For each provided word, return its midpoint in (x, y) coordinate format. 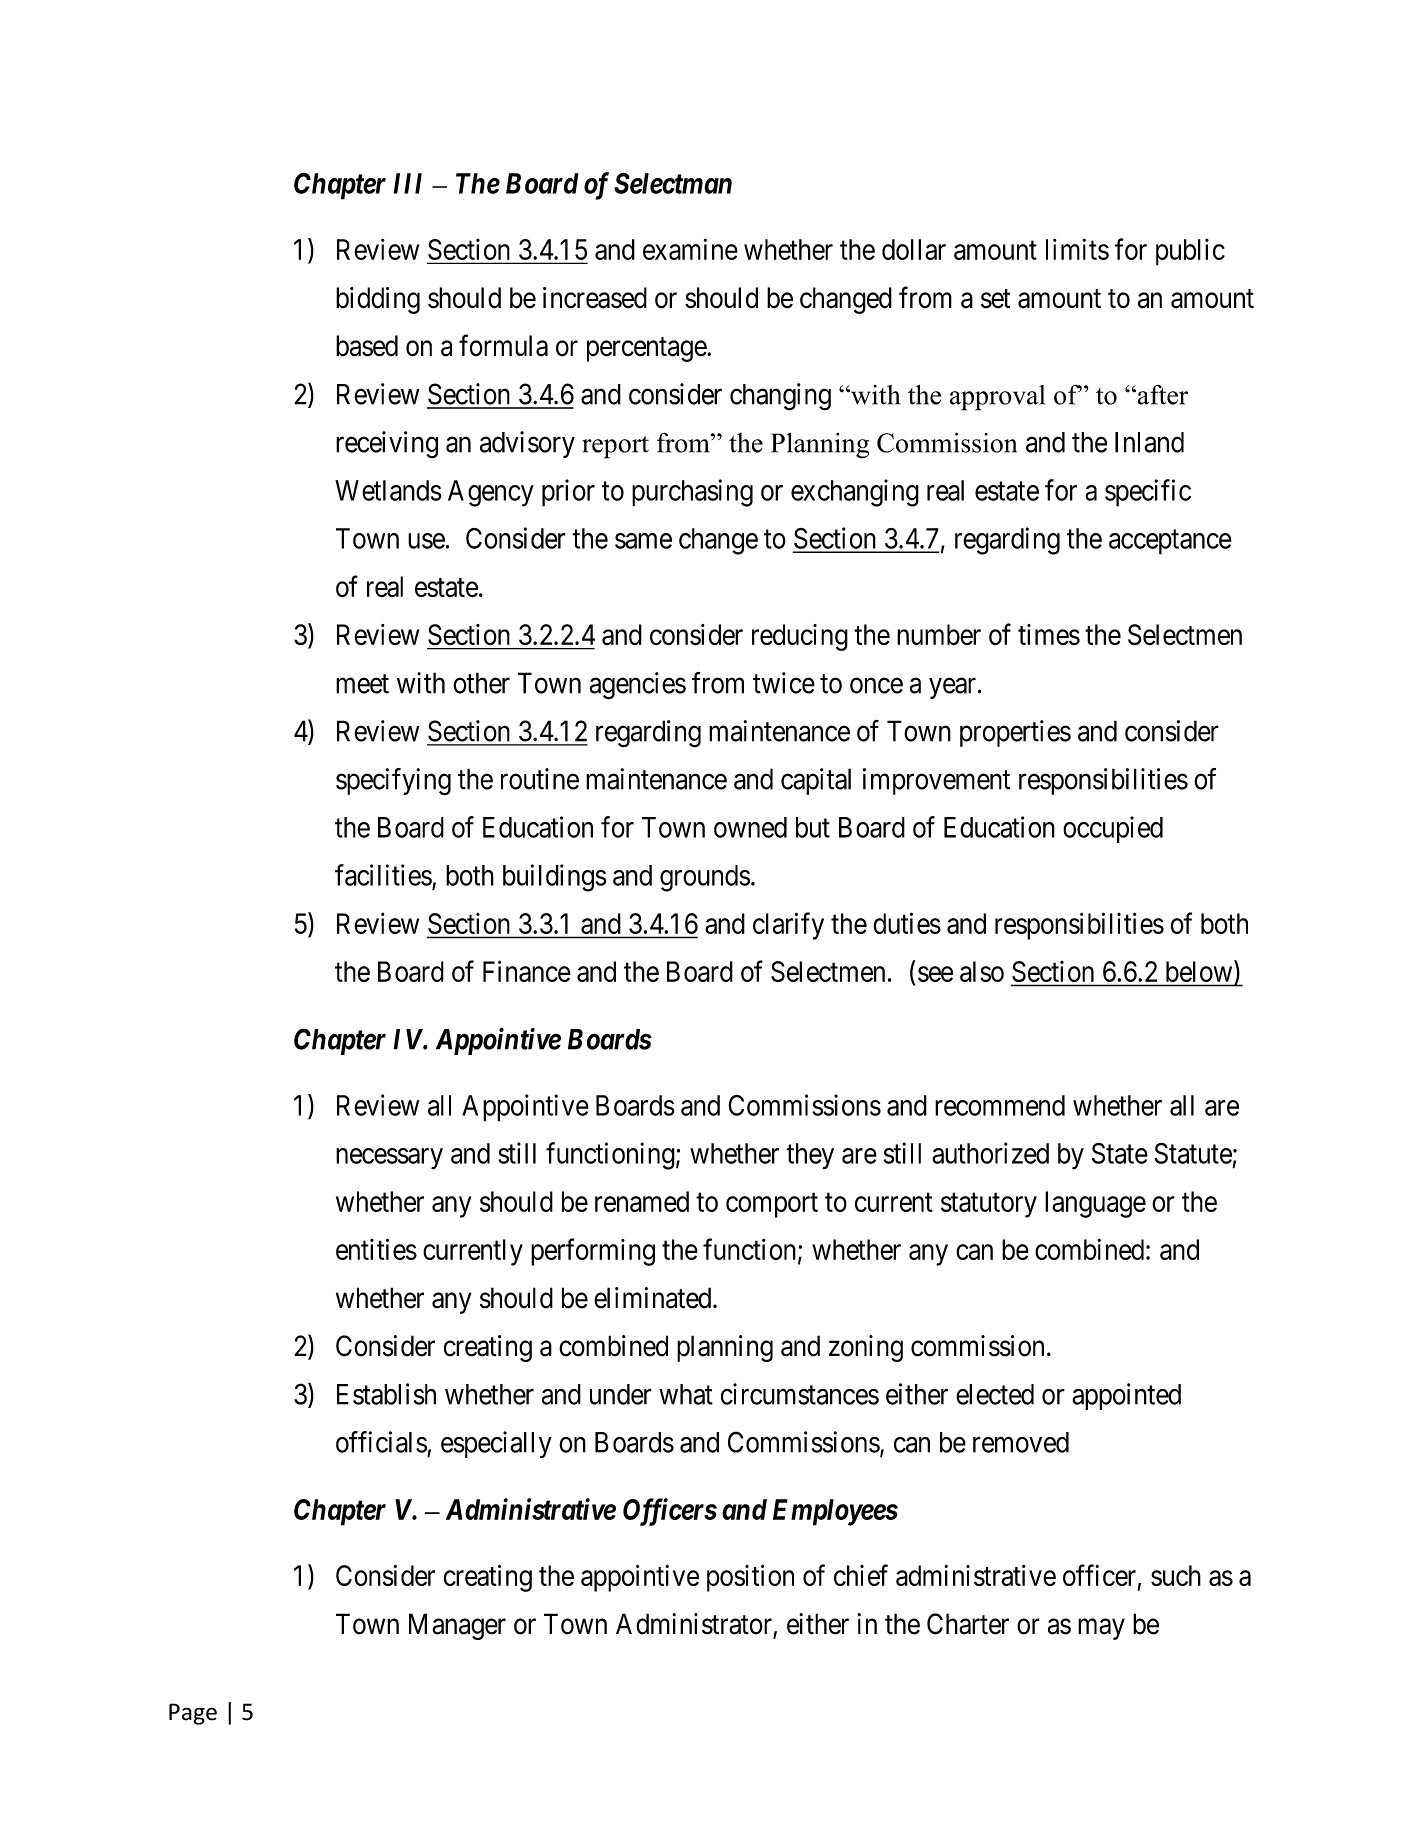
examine (690, 249)
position (750, 1578)
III (407, 183)
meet (362, 684)
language (1095, 1204)
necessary (389, 1159)
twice (784, 683)
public (1190, 252)
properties (1015, 733)
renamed (642, 1201)
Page (193, 1714)
